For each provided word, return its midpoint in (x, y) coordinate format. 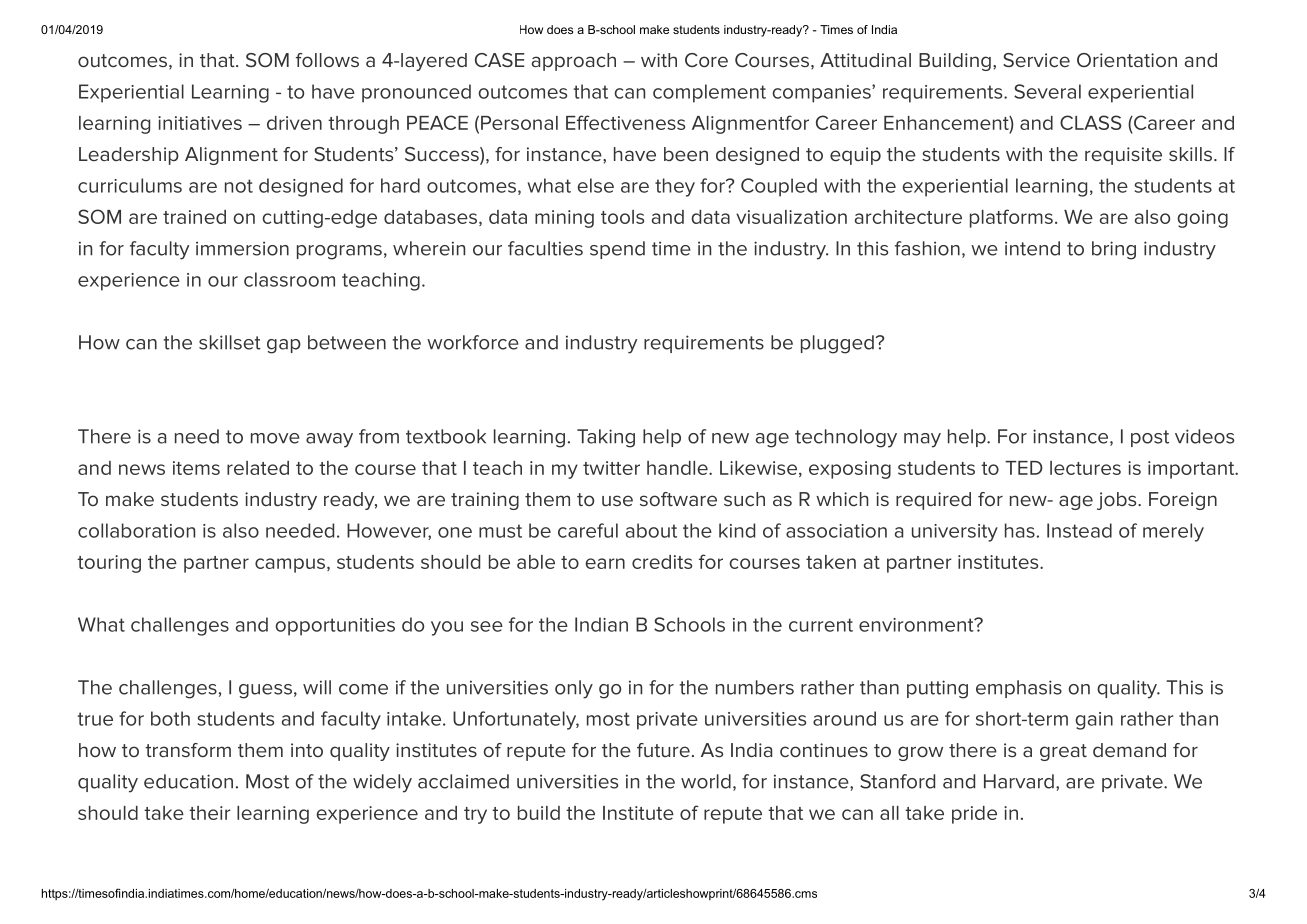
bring (1114, 250)
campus (290, 565)
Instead (1079, 530)
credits (662, 562)
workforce (473, 342)
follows (327, 60)
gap (284, 346)
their (210, 813)
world (706, 781)
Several (1047, 91)
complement (709, 93)
